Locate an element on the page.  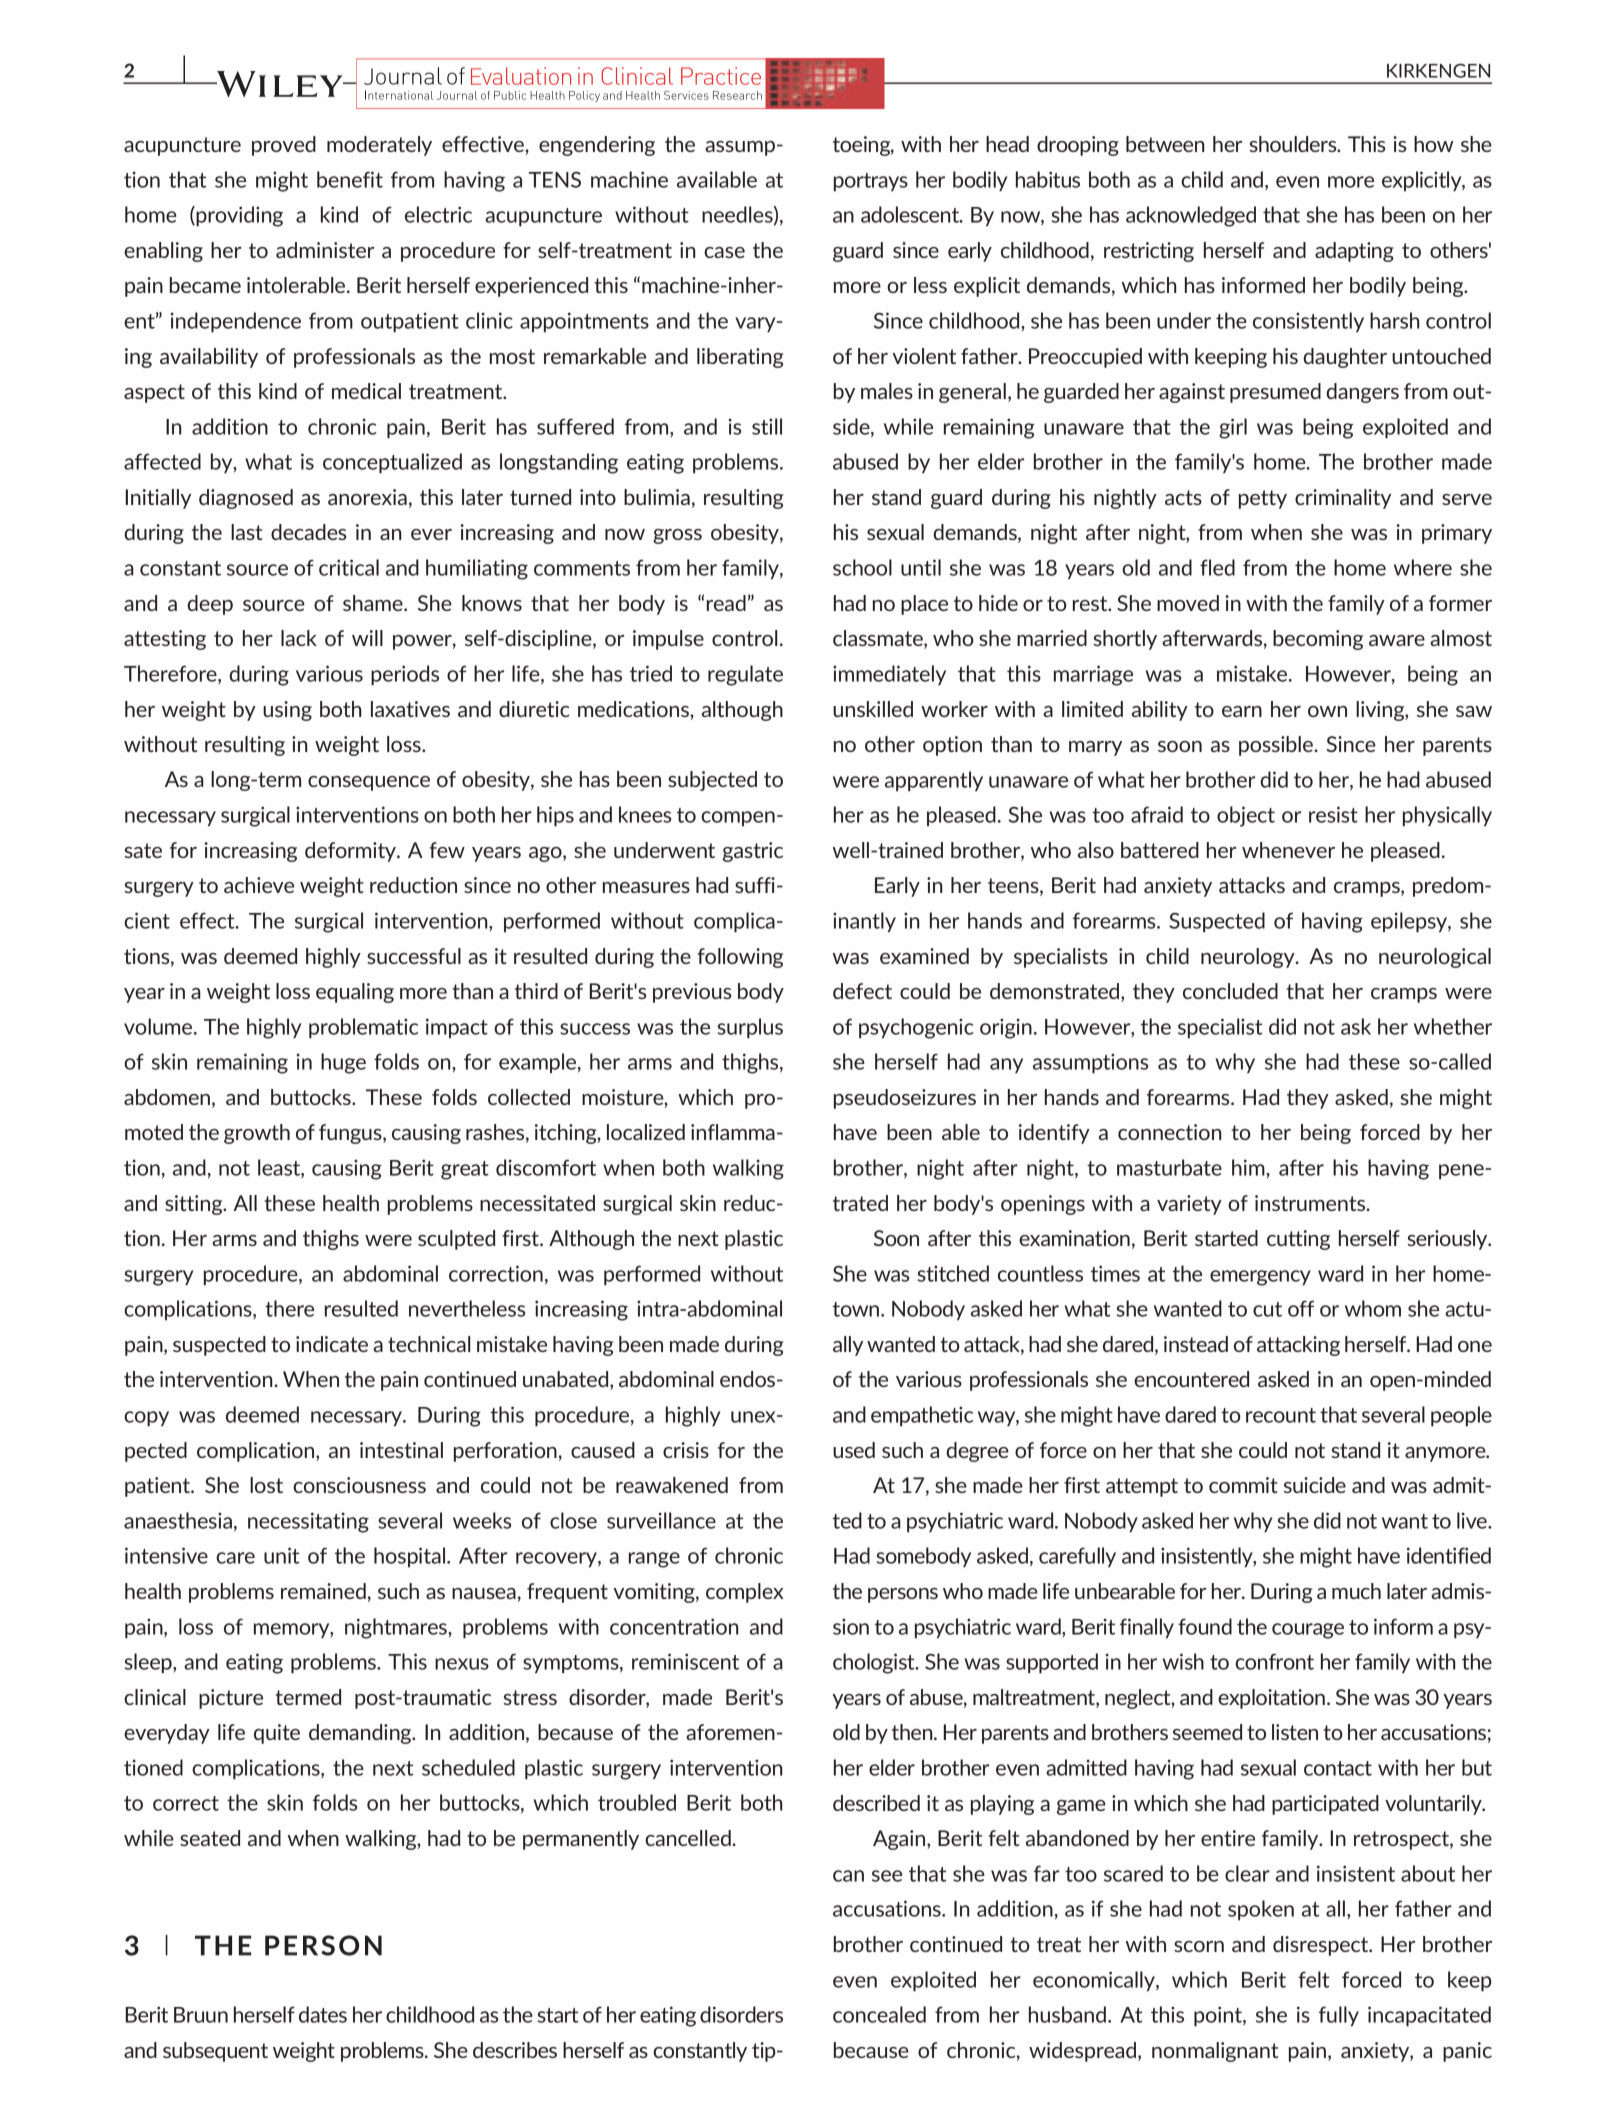
him is located at coordinates (1249, 1167).
